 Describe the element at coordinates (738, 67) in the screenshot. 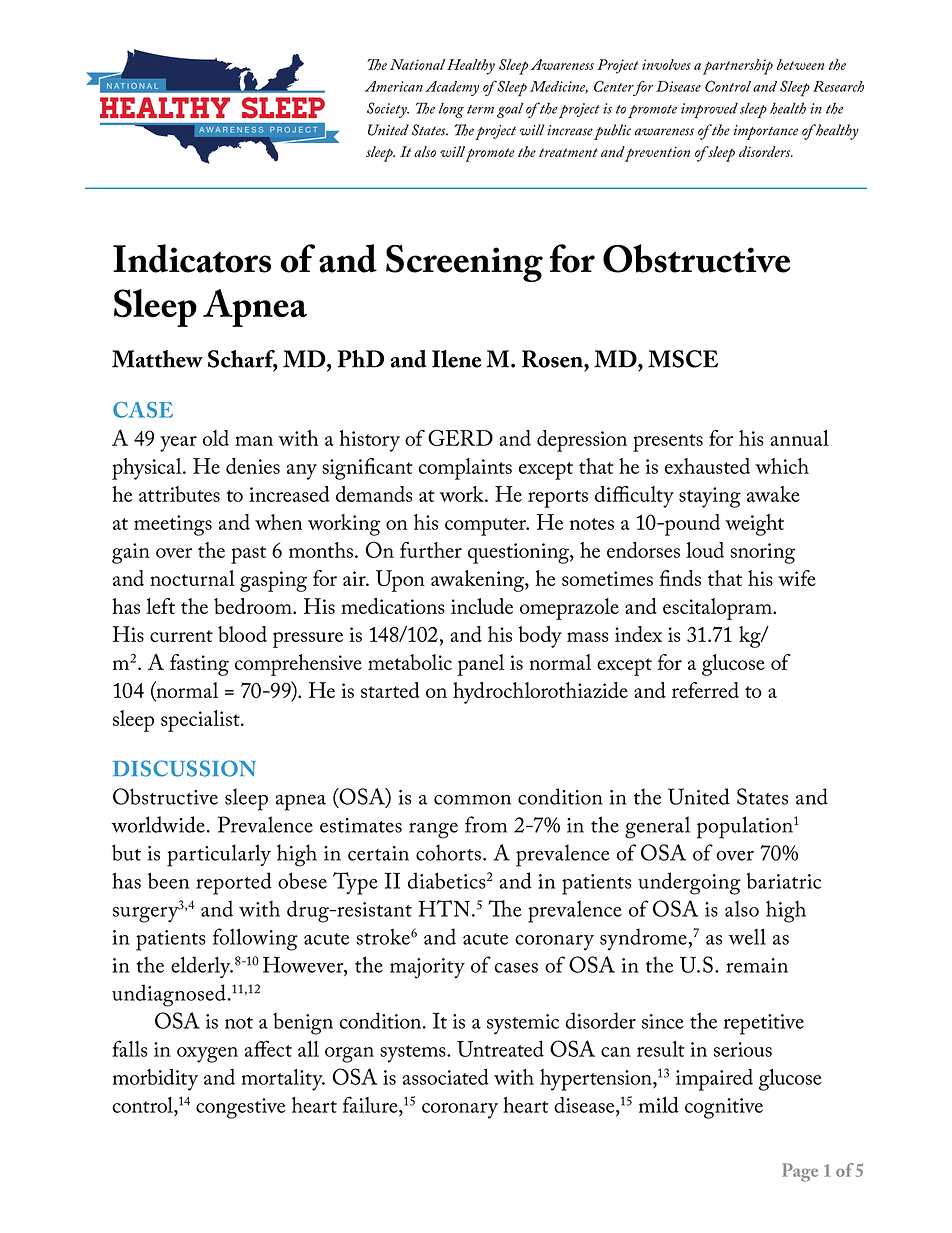

I see `partnership` at that location.
